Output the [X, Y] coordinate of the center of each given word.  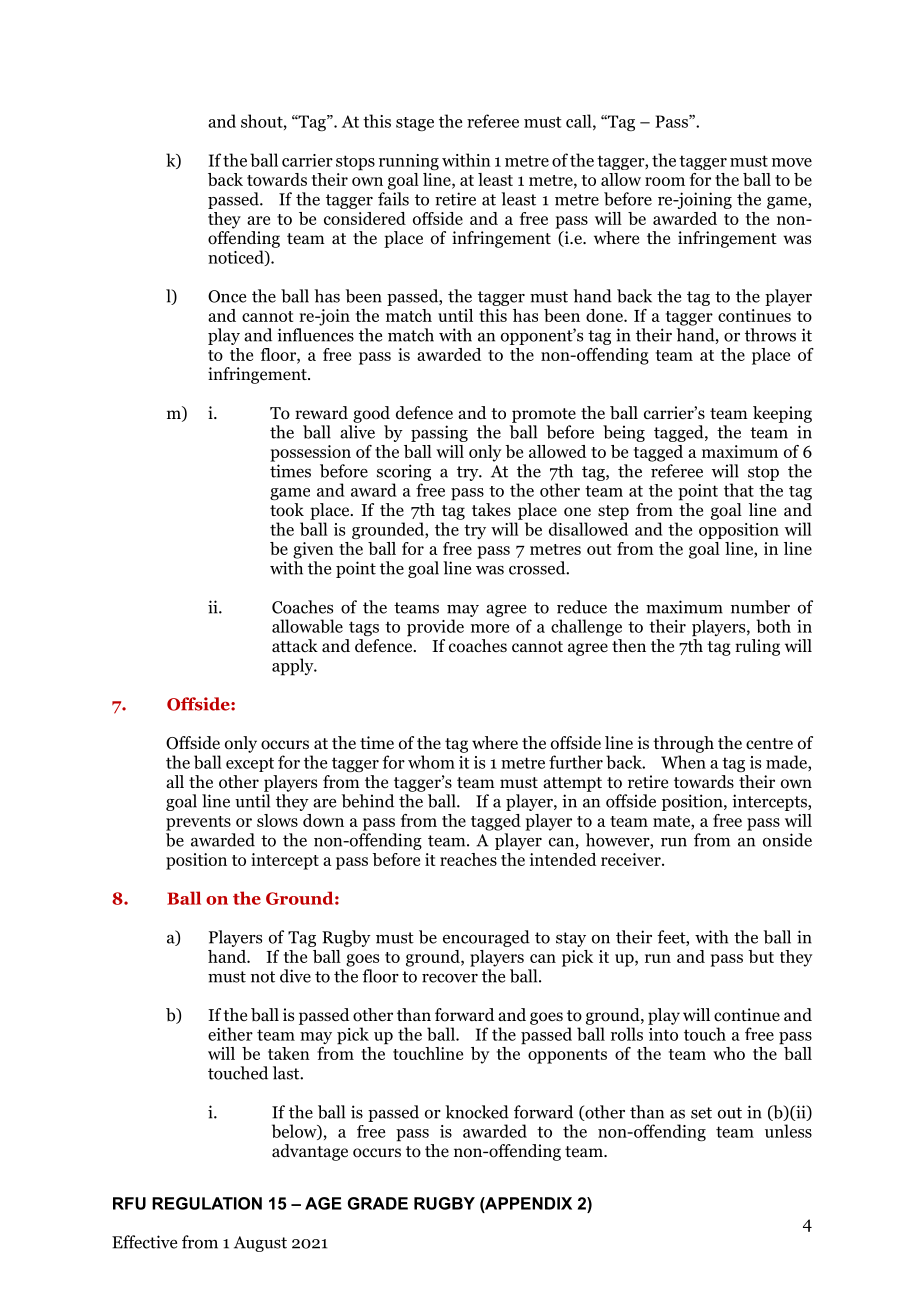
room [665, 181]
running [409, 162]
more [490, 628]
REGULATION [207, 1203]
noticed [237, 258]
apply [294, 667]
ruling [757, 647]
